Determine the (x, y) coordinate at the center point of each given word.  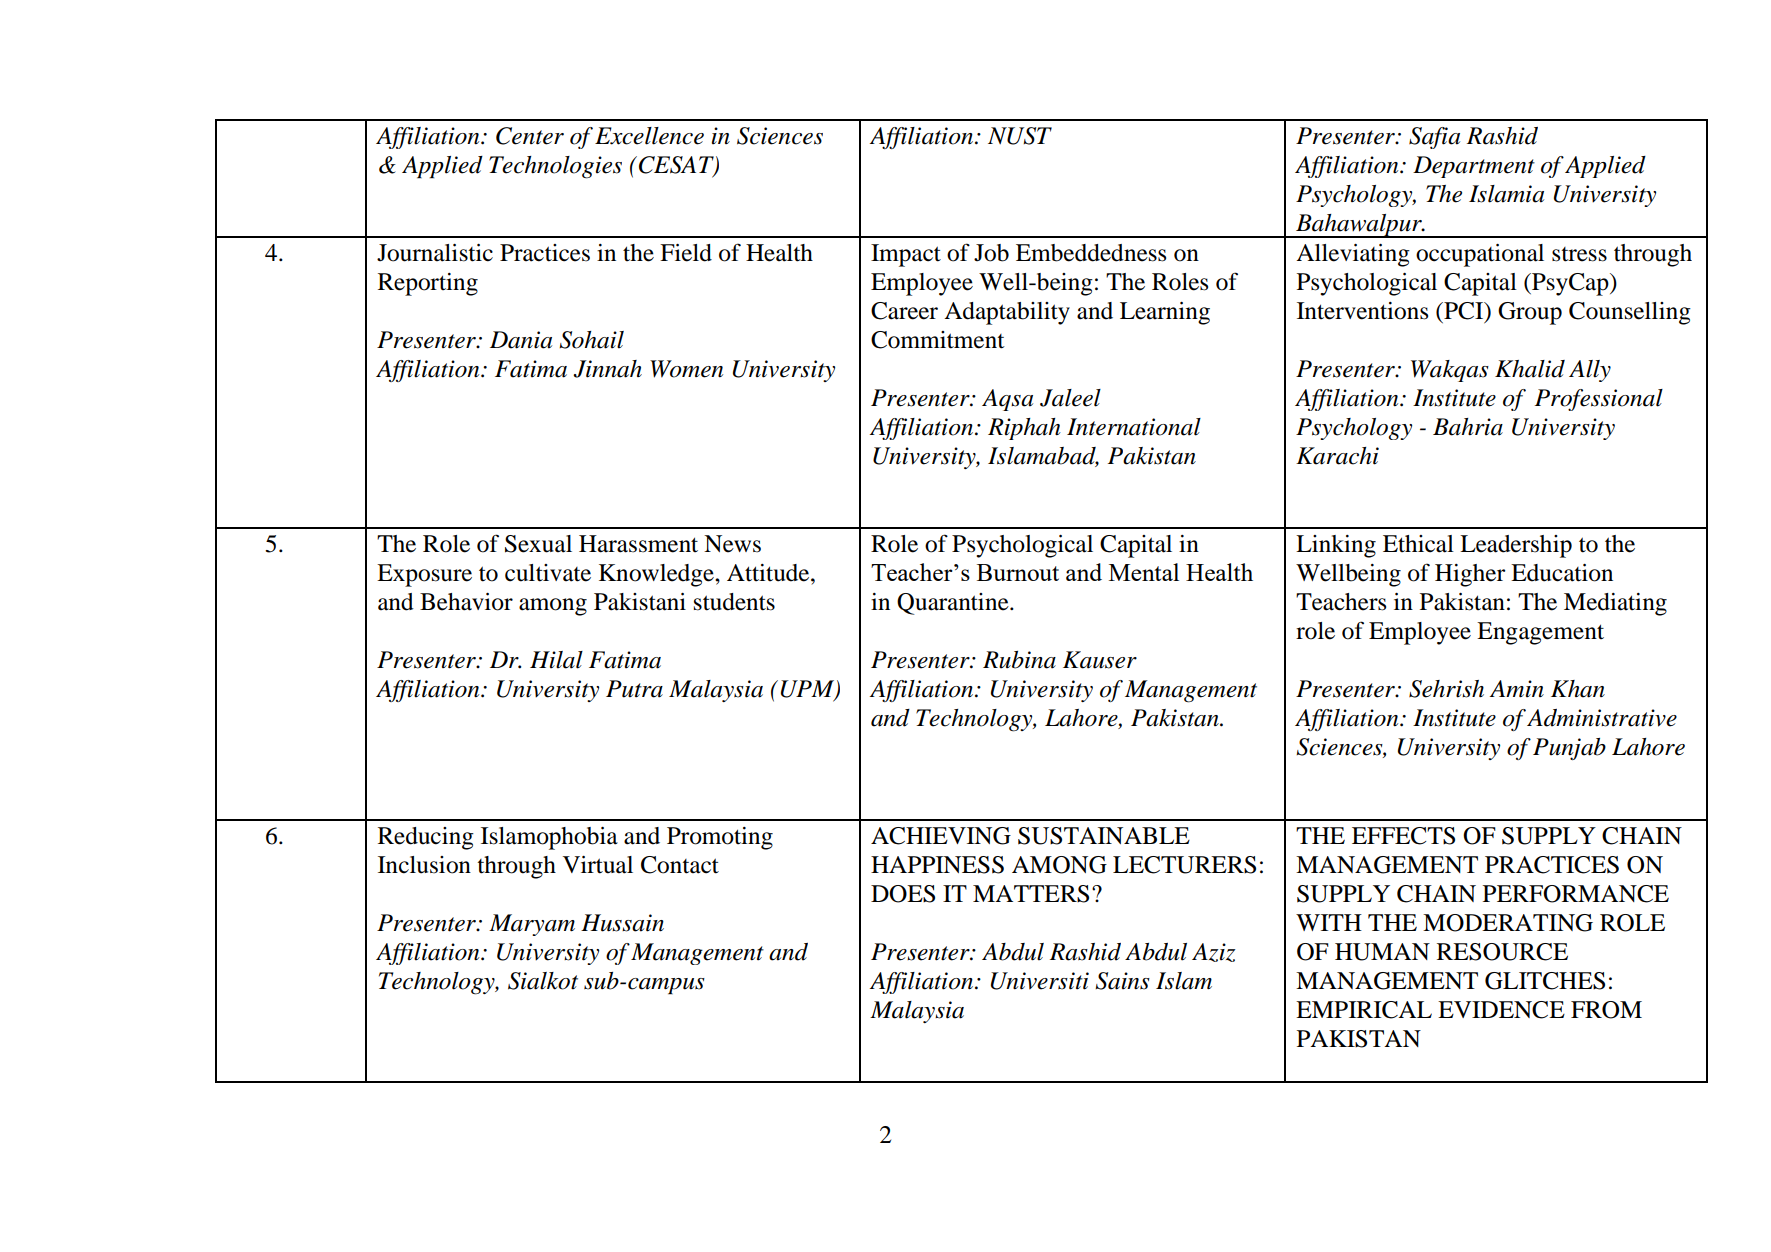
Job (991, 253)
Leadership (1516, 546)
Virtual (598, 865)
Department (1474, 167)
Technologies (555, 167)
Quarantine (954, 604)
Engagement (1540, 633)
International (1134, 427)
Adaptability (1007, 313)
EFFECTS (1403, 836)
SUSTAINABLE (1104, 836)
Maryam (532, 925)
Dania (521, 340)
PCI (1464, 312)
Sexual (538, 544)
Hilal (556, 660)
